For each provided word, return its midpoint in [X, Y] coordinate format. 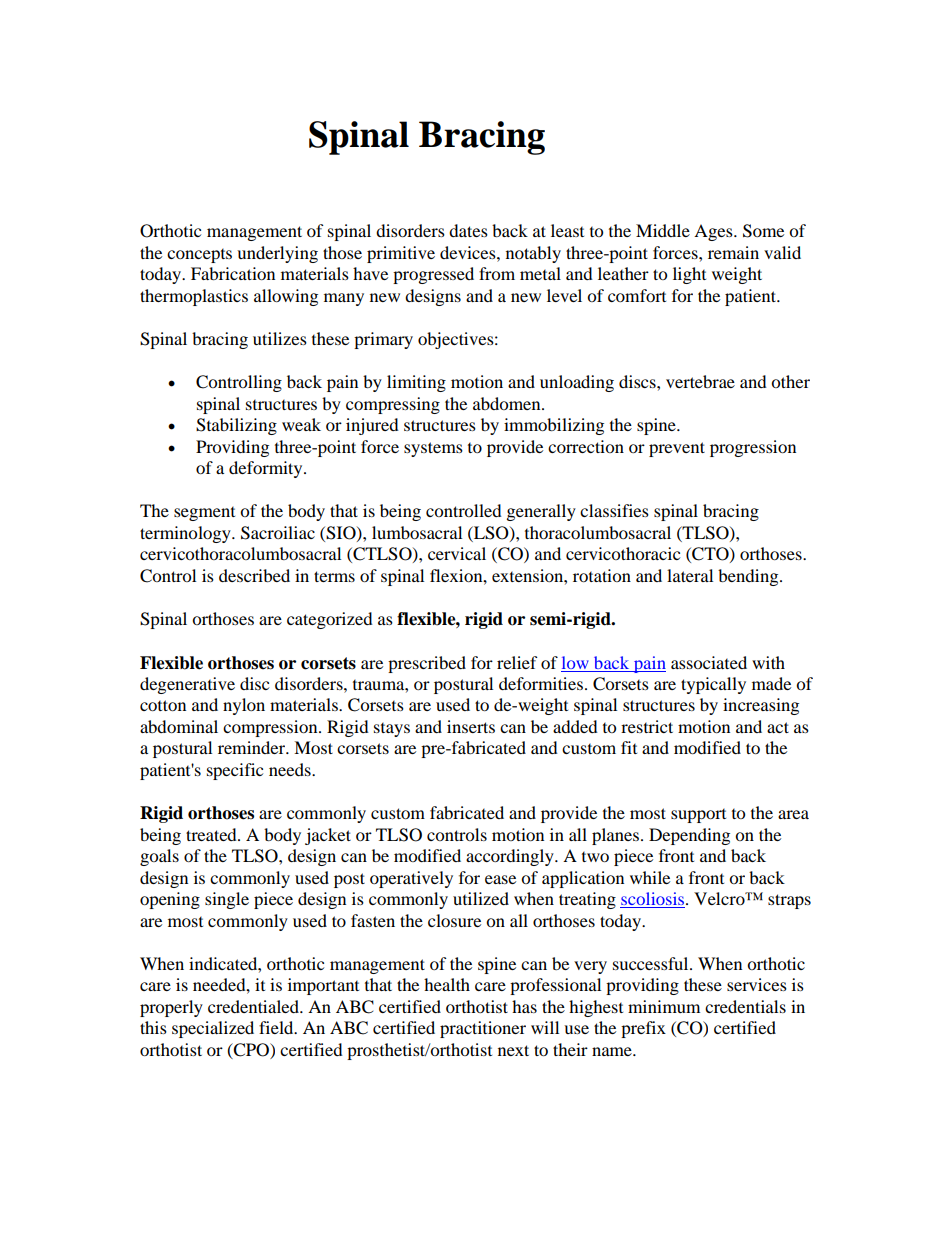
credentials [745, 1006]
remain [733, 252]
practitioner [483, 1029]
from [497, 273]
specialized [213, 1029]
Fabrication [233, 273]
